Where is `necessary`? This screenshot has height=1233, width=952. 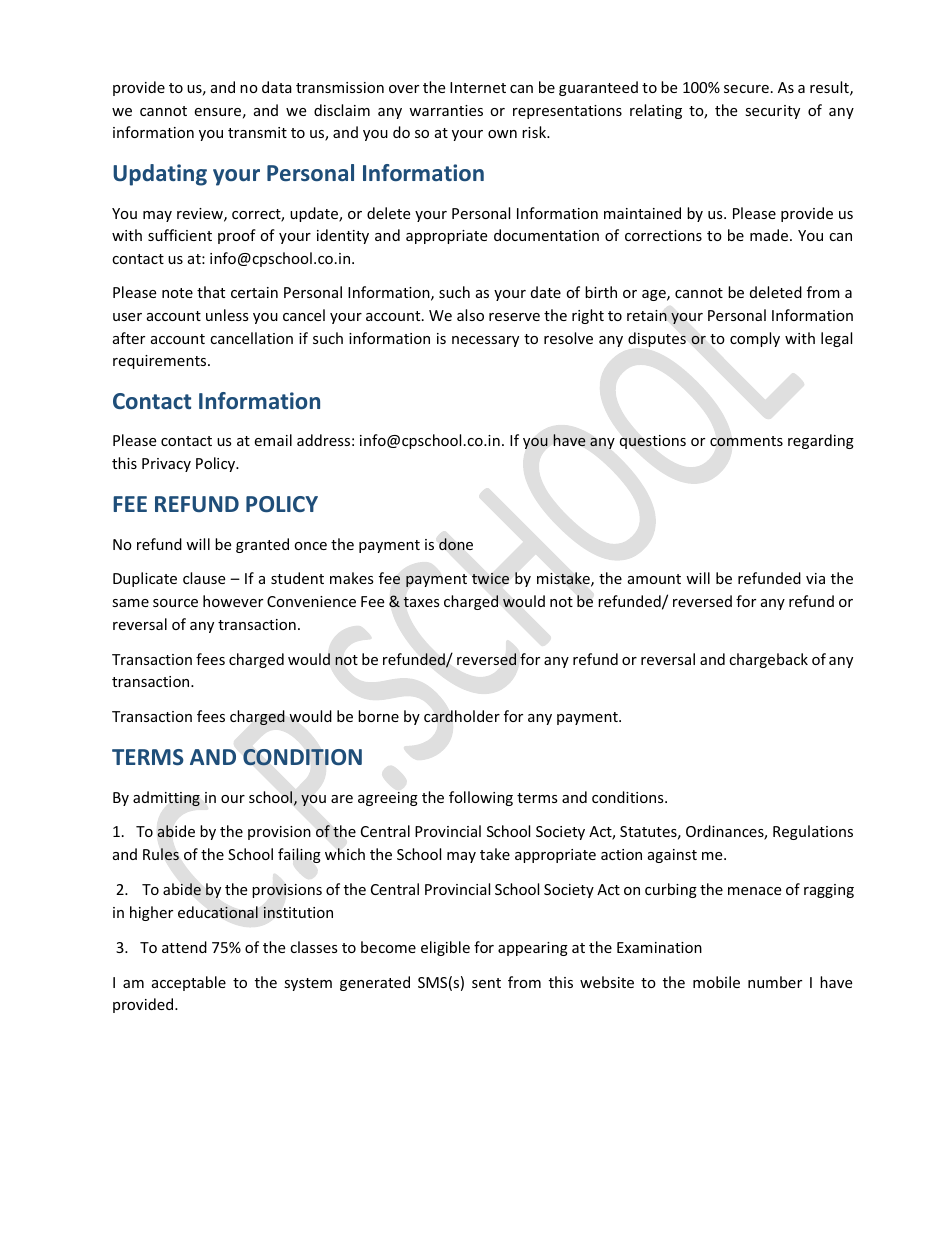 necessary is located at coordinates (485, 341).
